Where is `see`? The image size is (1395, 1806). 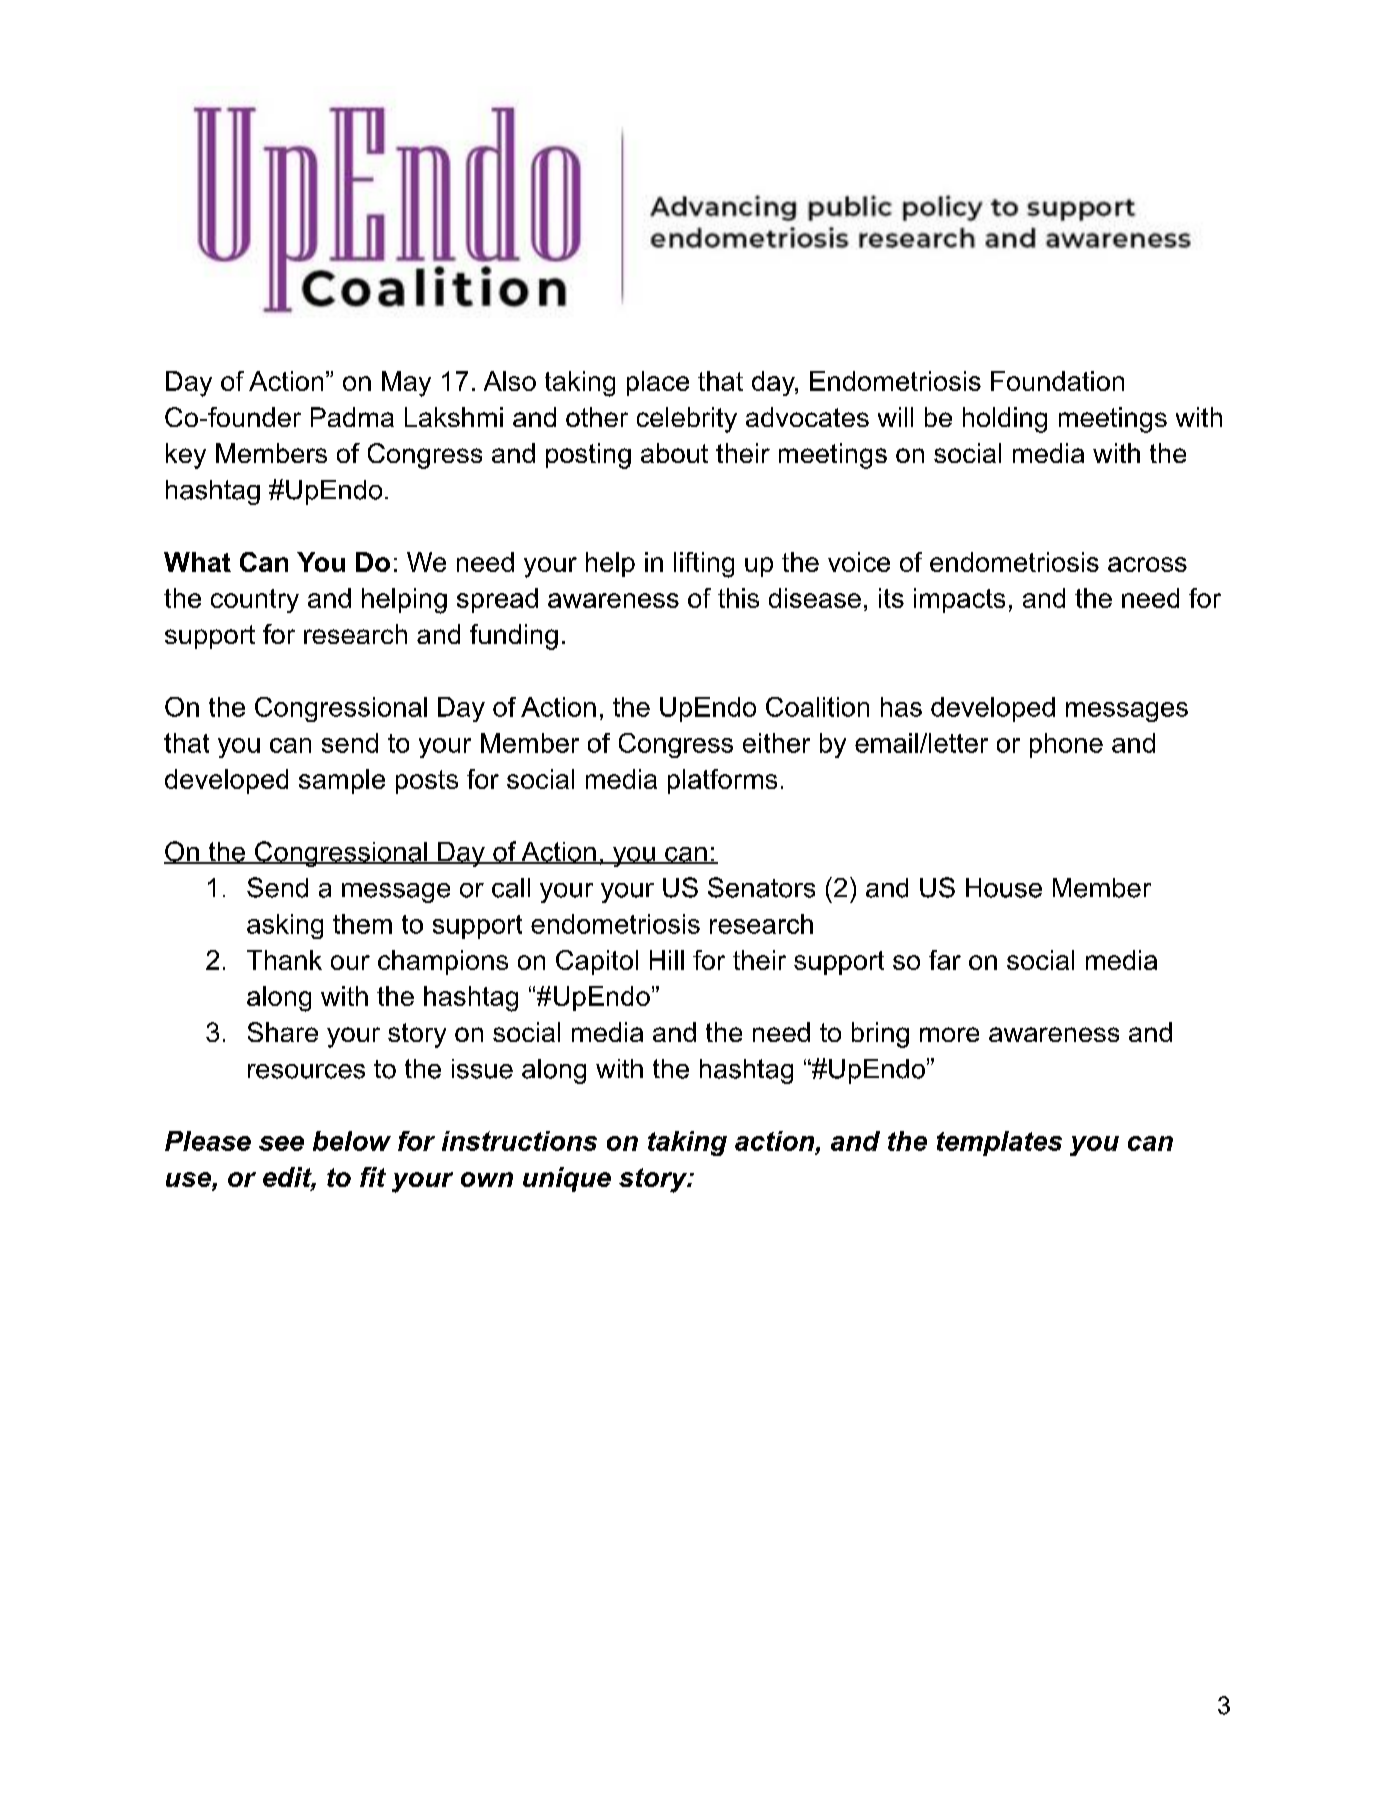
see is located at coordinates (281, 1143).
